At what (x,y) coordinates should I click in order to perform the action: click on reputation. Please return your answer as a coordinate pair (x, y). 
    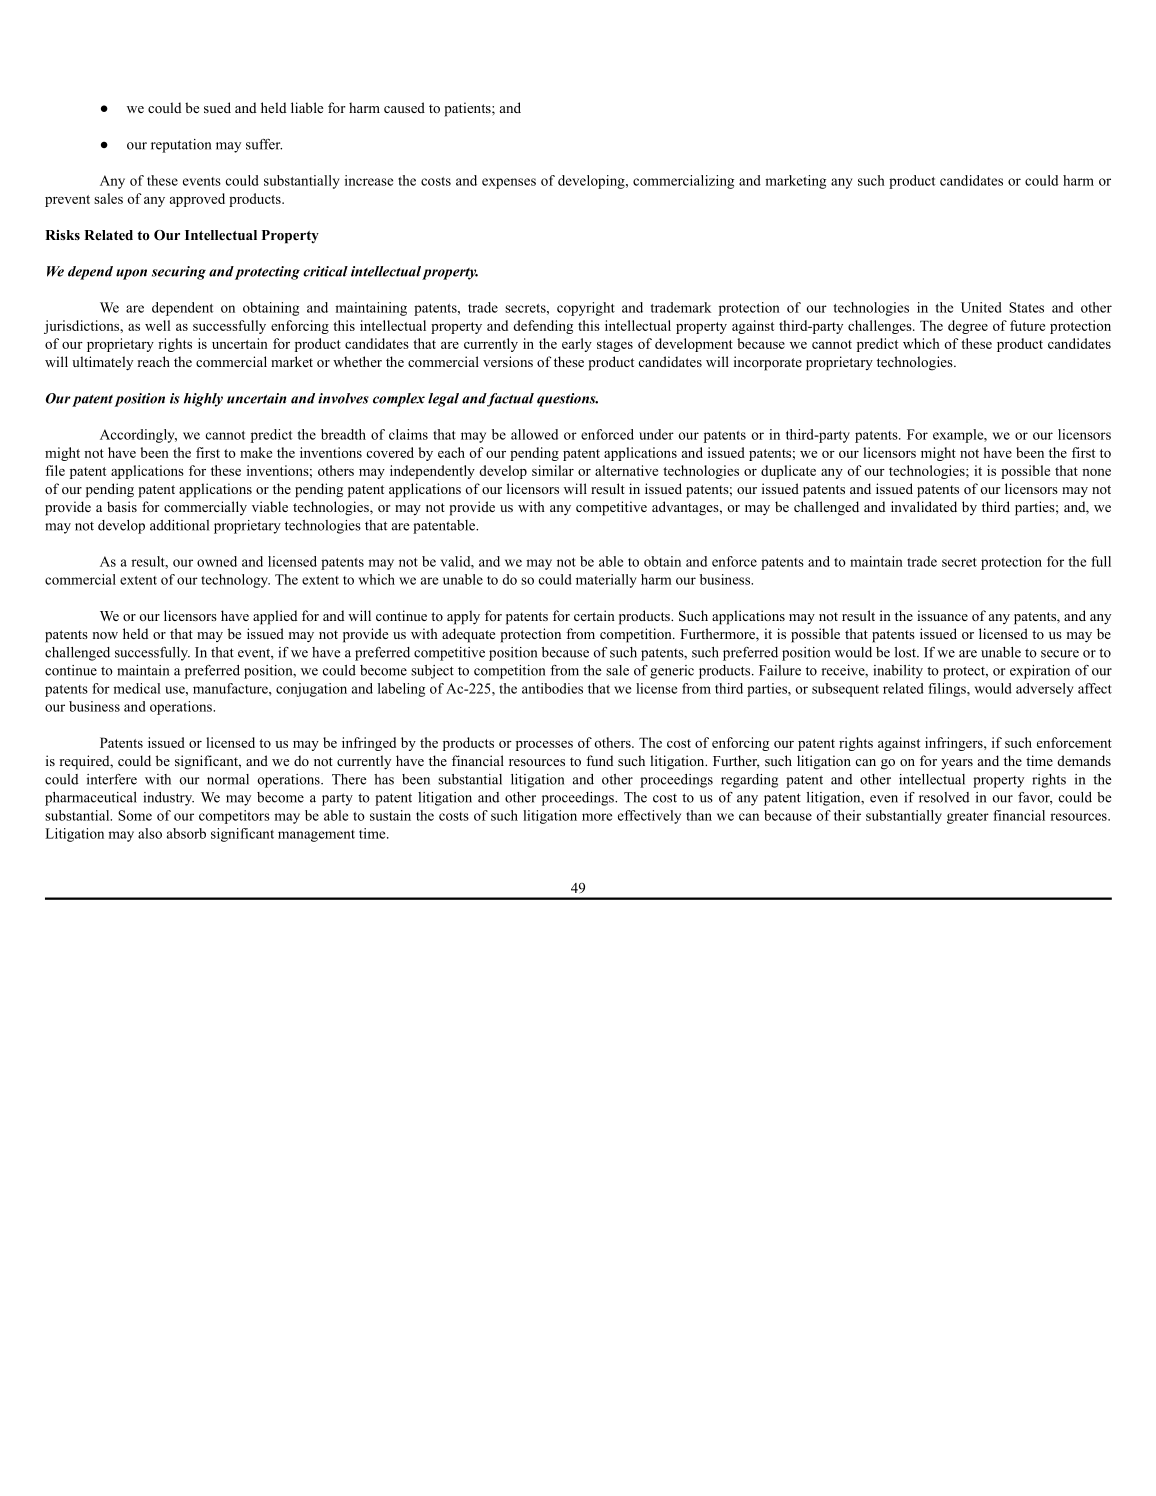
    Looking at the image, I should click on (181, 146).
